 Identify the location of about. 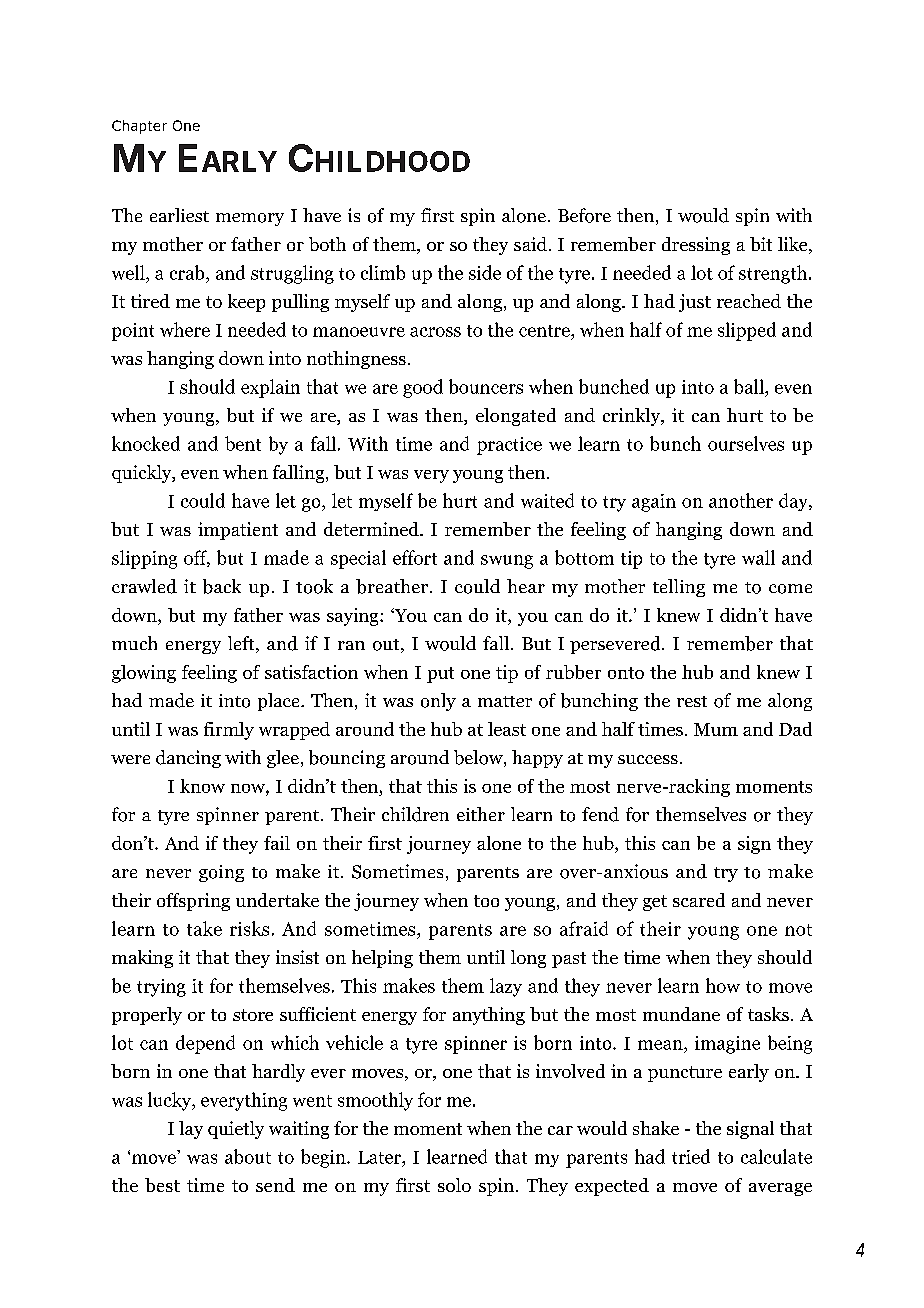
(248, 1156).
